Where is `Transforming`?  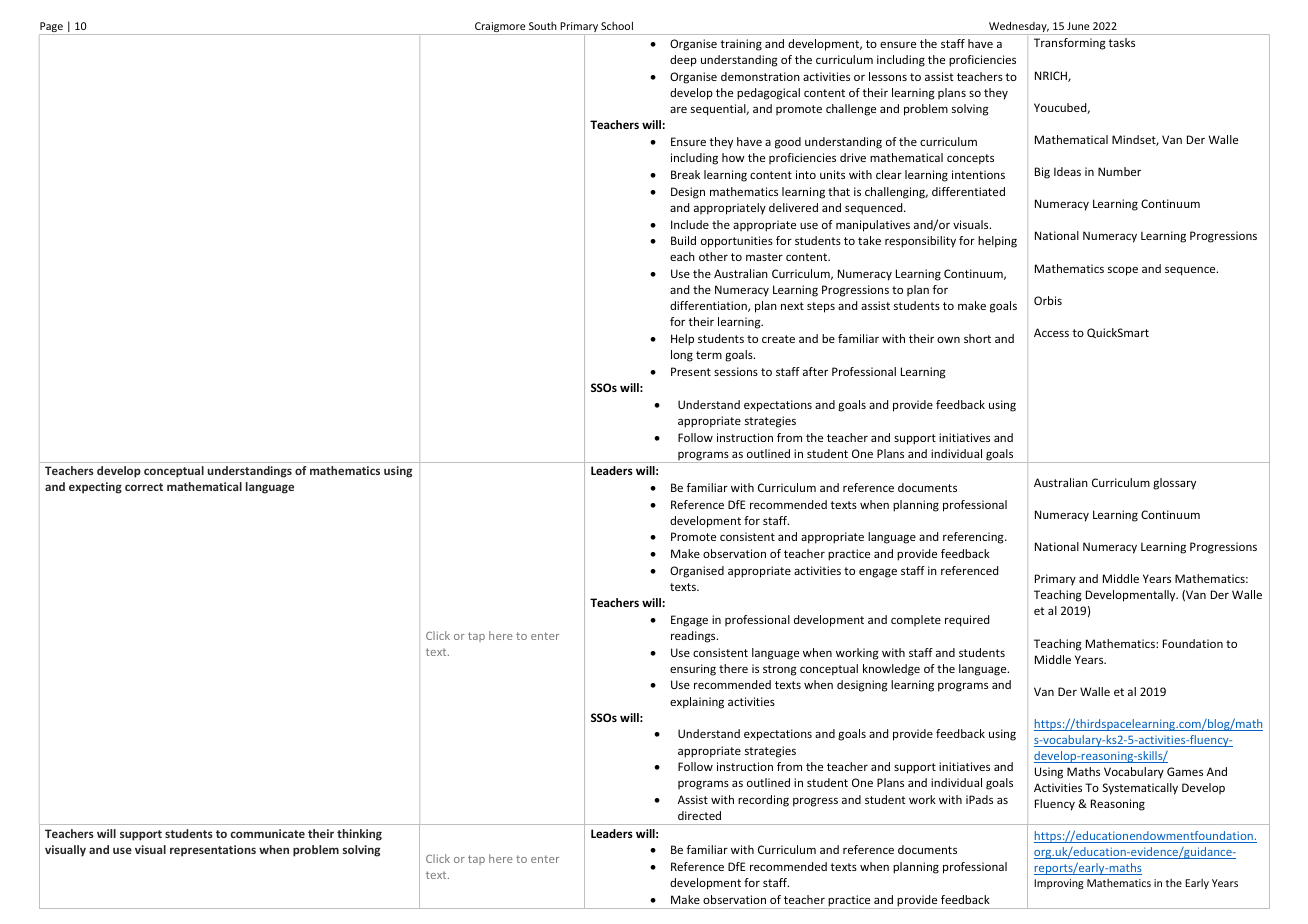 Transforming is located at coordinates (1070, 44).
